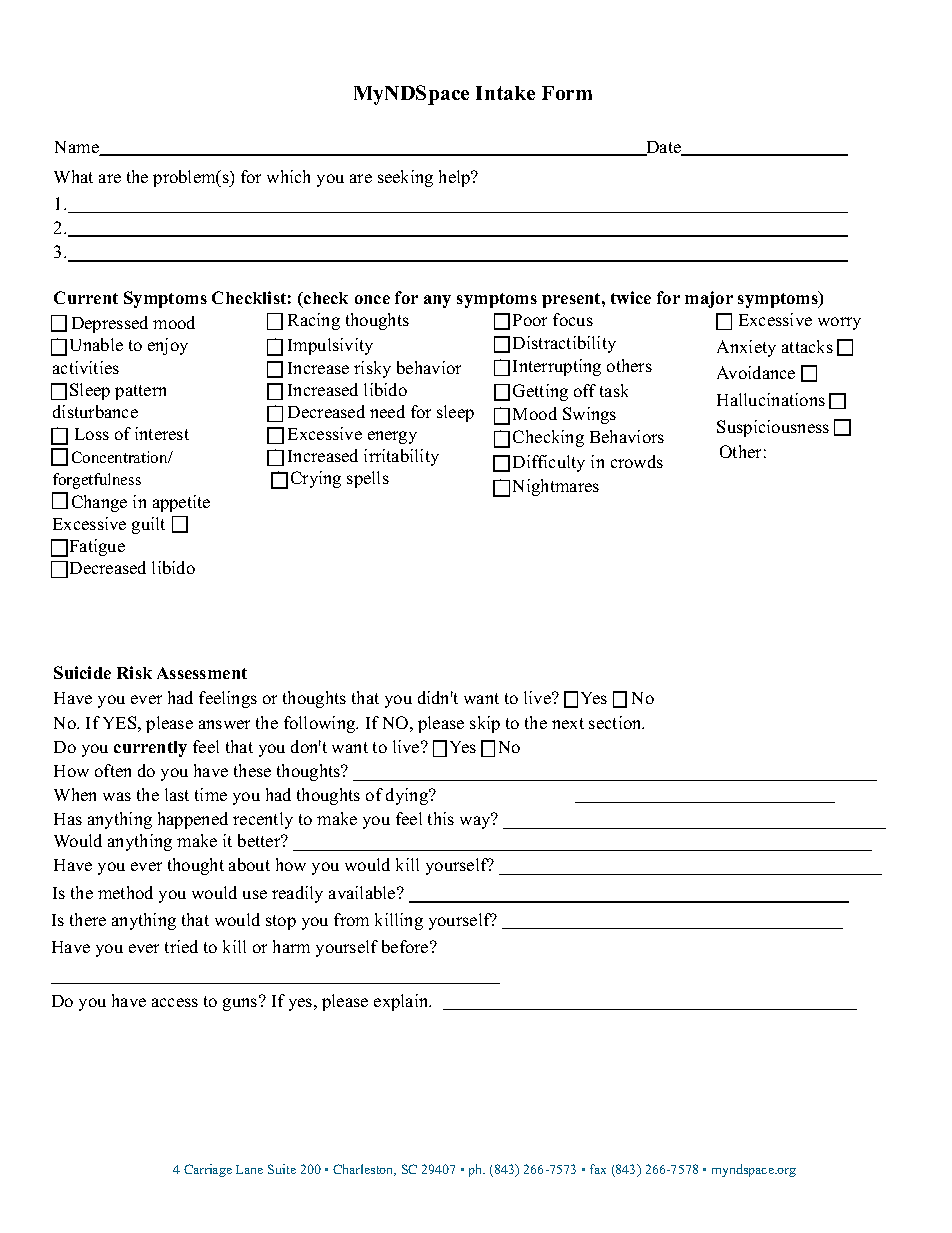 Image resolution: width=952 pixels, height=1233 pixels. What do you see at coordinates (663, 148) in the page?
I see `Date` at bounding box center [663, 148].
